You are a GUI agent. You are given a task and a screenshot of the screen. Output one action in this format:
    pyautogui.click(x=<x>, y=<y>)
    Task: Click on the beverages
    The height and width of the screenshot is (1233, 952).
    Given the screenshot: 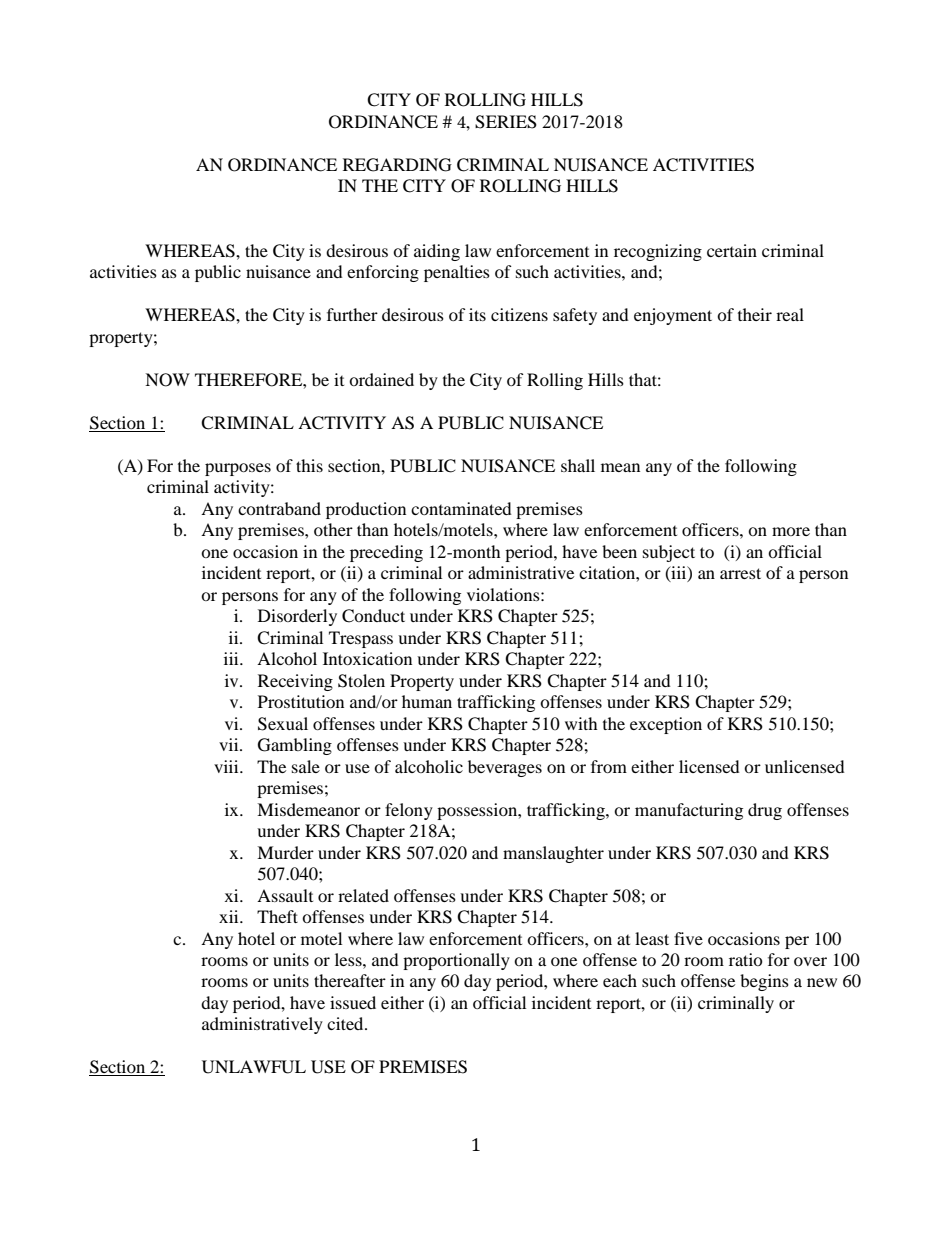 What is the action you would take?
    pyautogui.click(x=505, y=768)
